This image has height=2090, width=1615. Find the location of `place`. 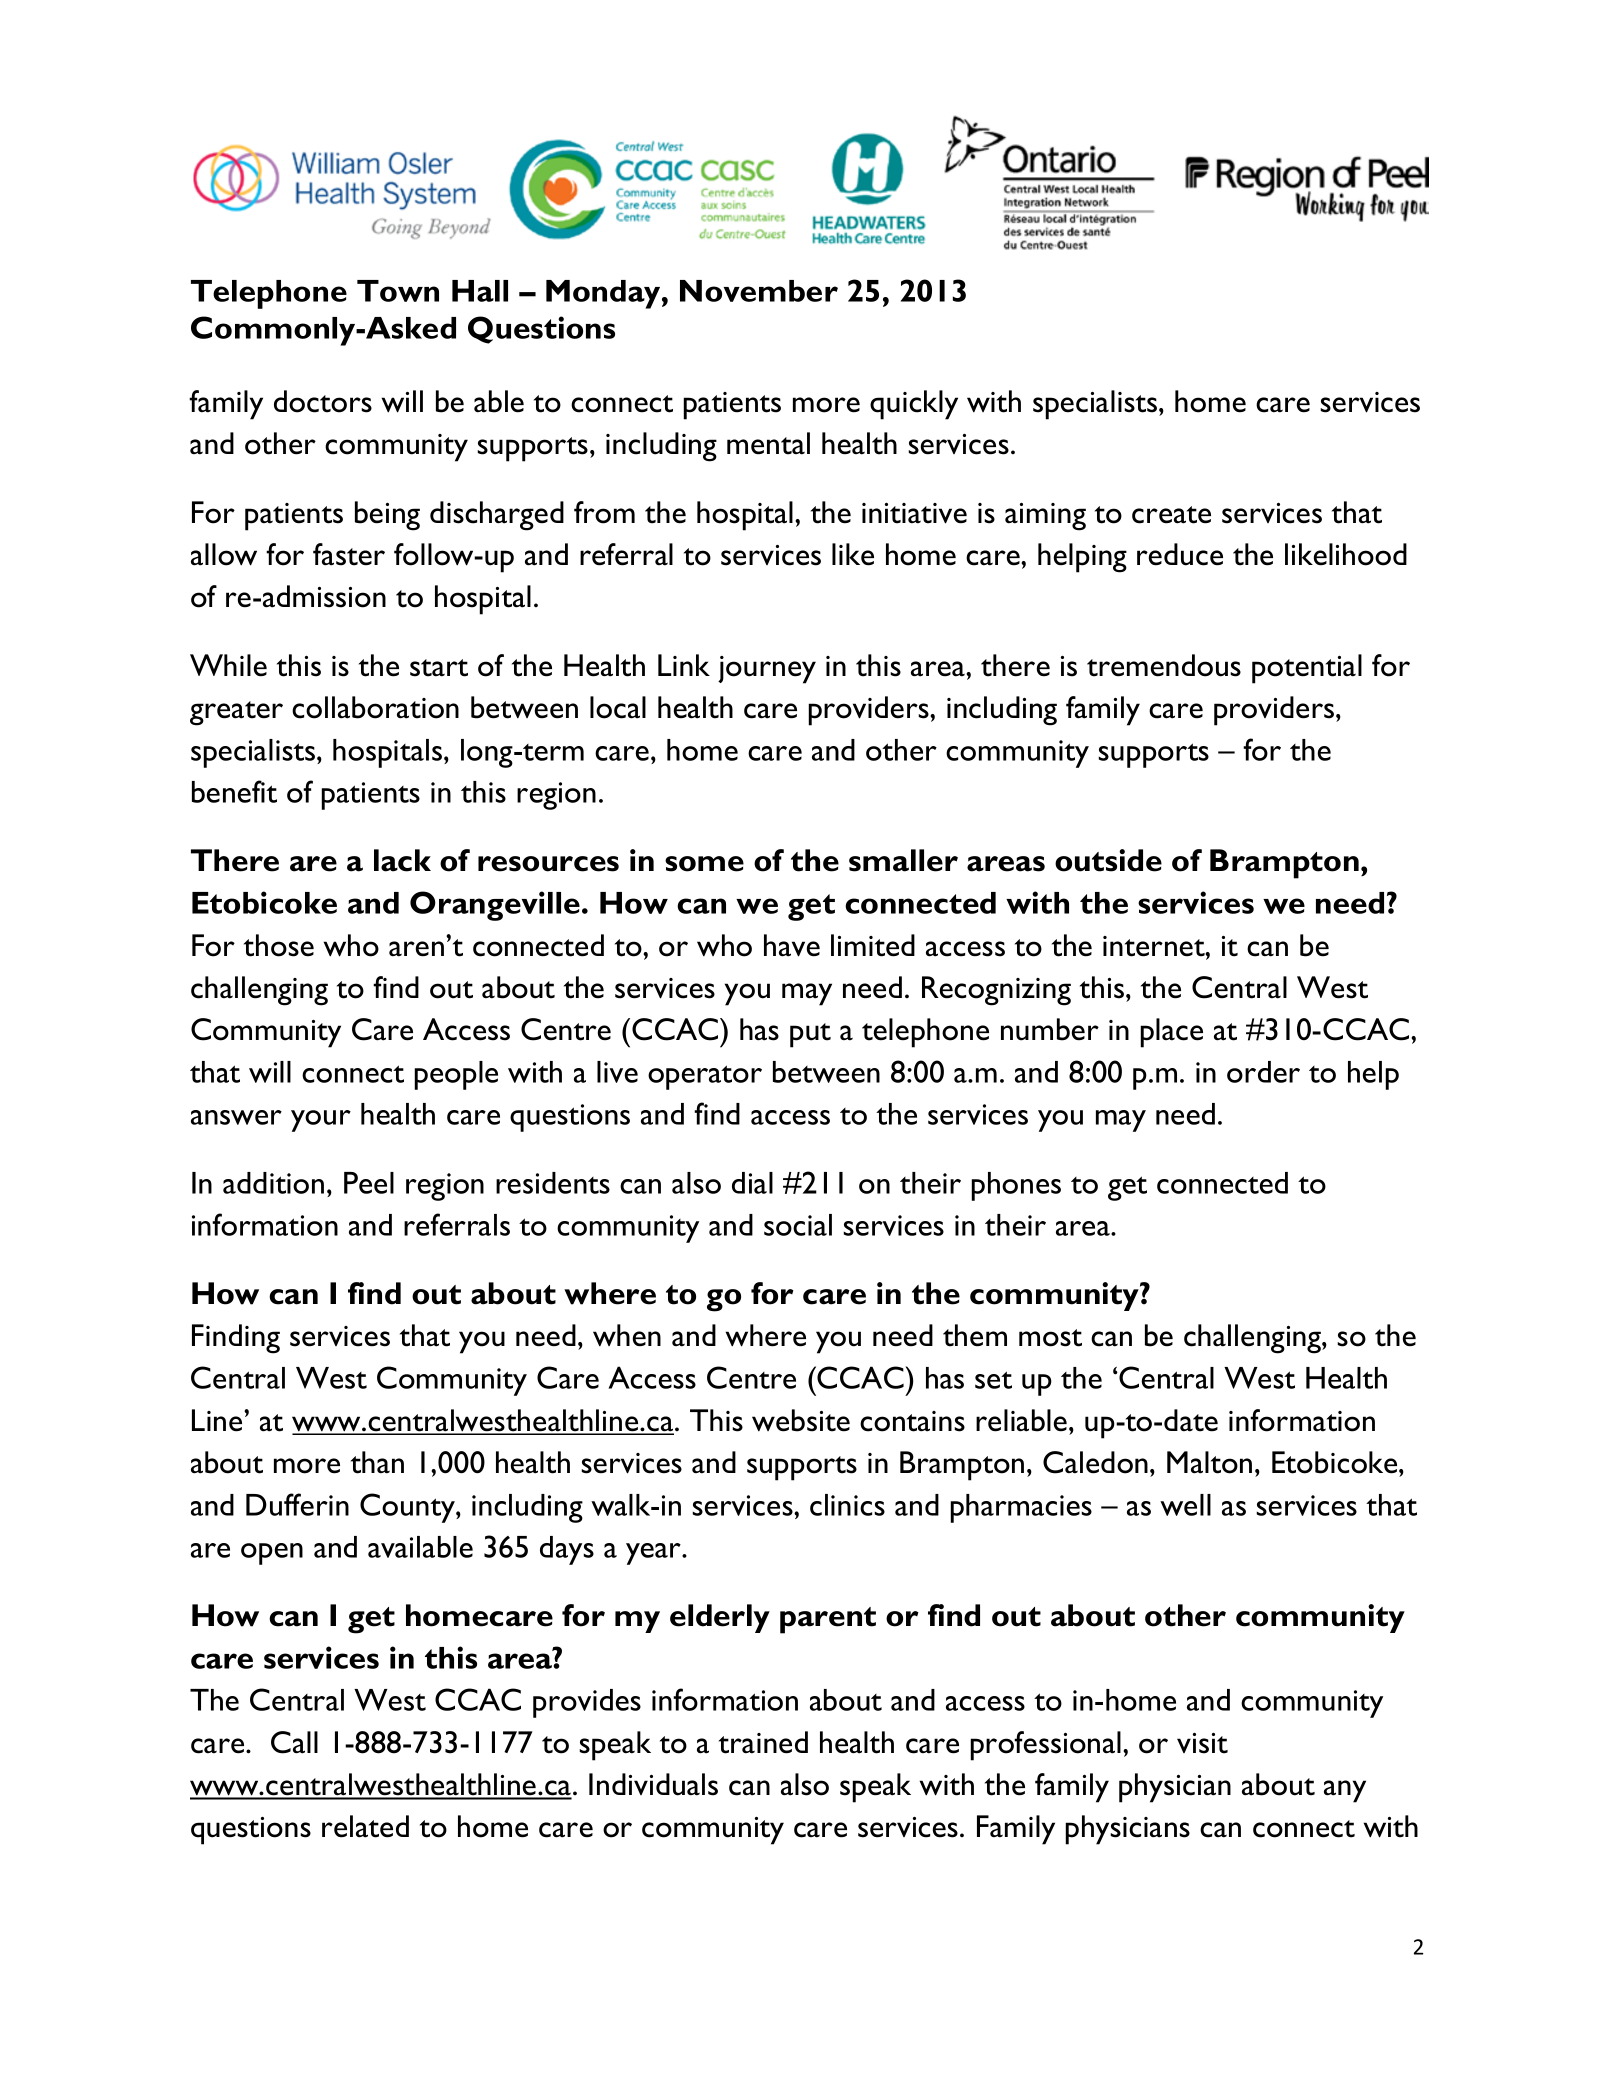

place is located at coordinates (1171, 1033).
